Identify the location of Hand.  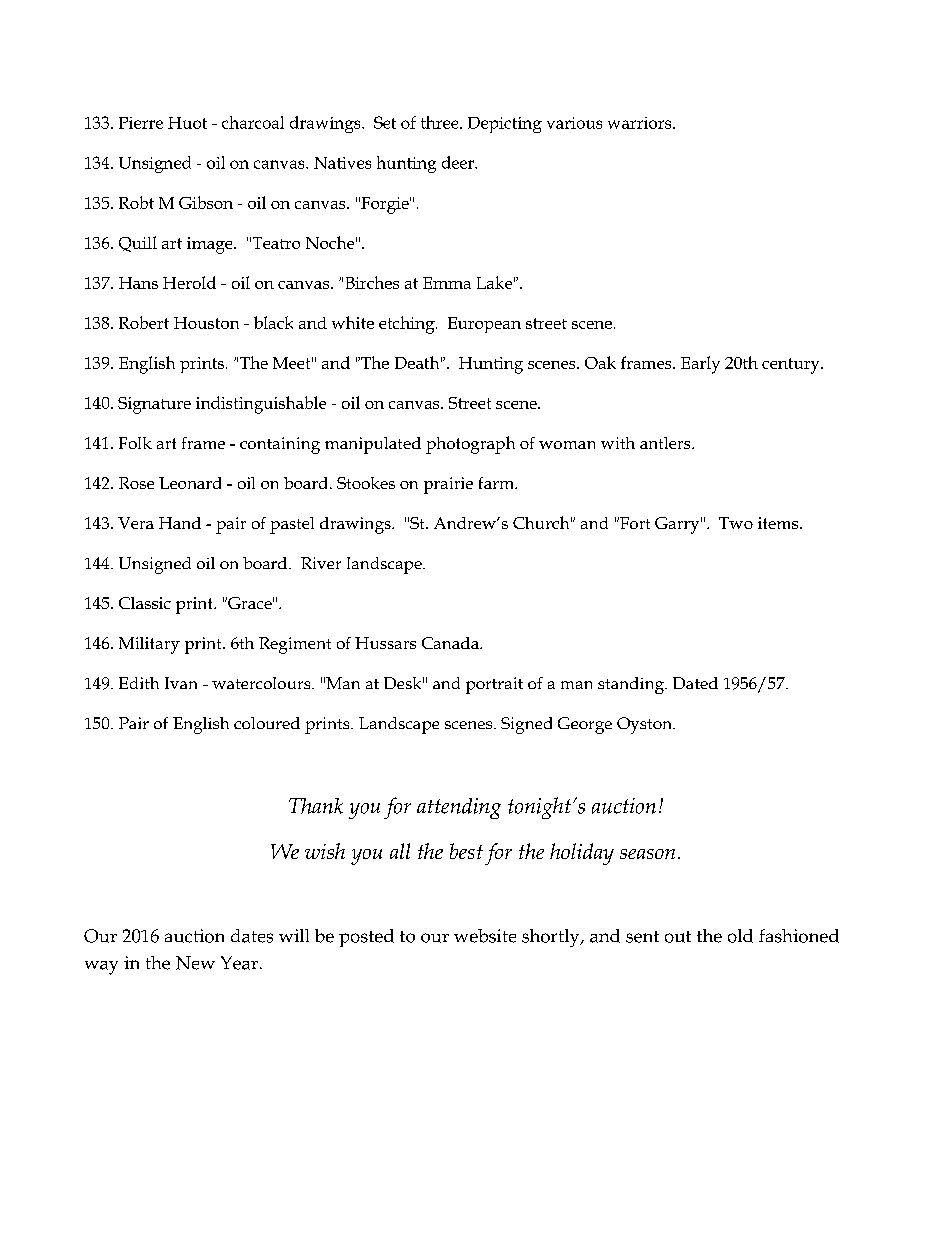
(180, 523).
